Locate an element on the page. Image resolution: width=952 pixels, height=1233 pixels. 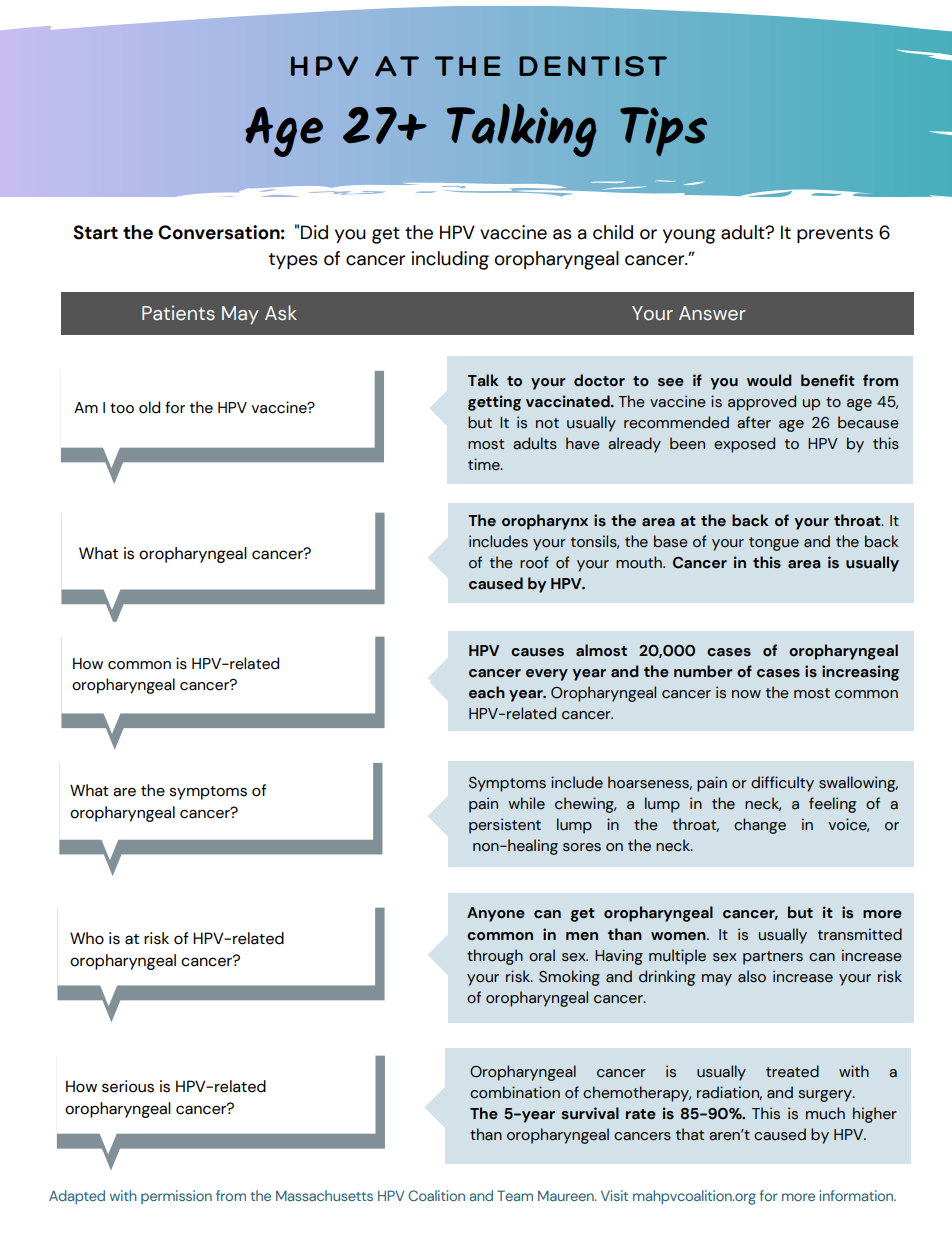
permission is located at coordinates (176, 1197).
